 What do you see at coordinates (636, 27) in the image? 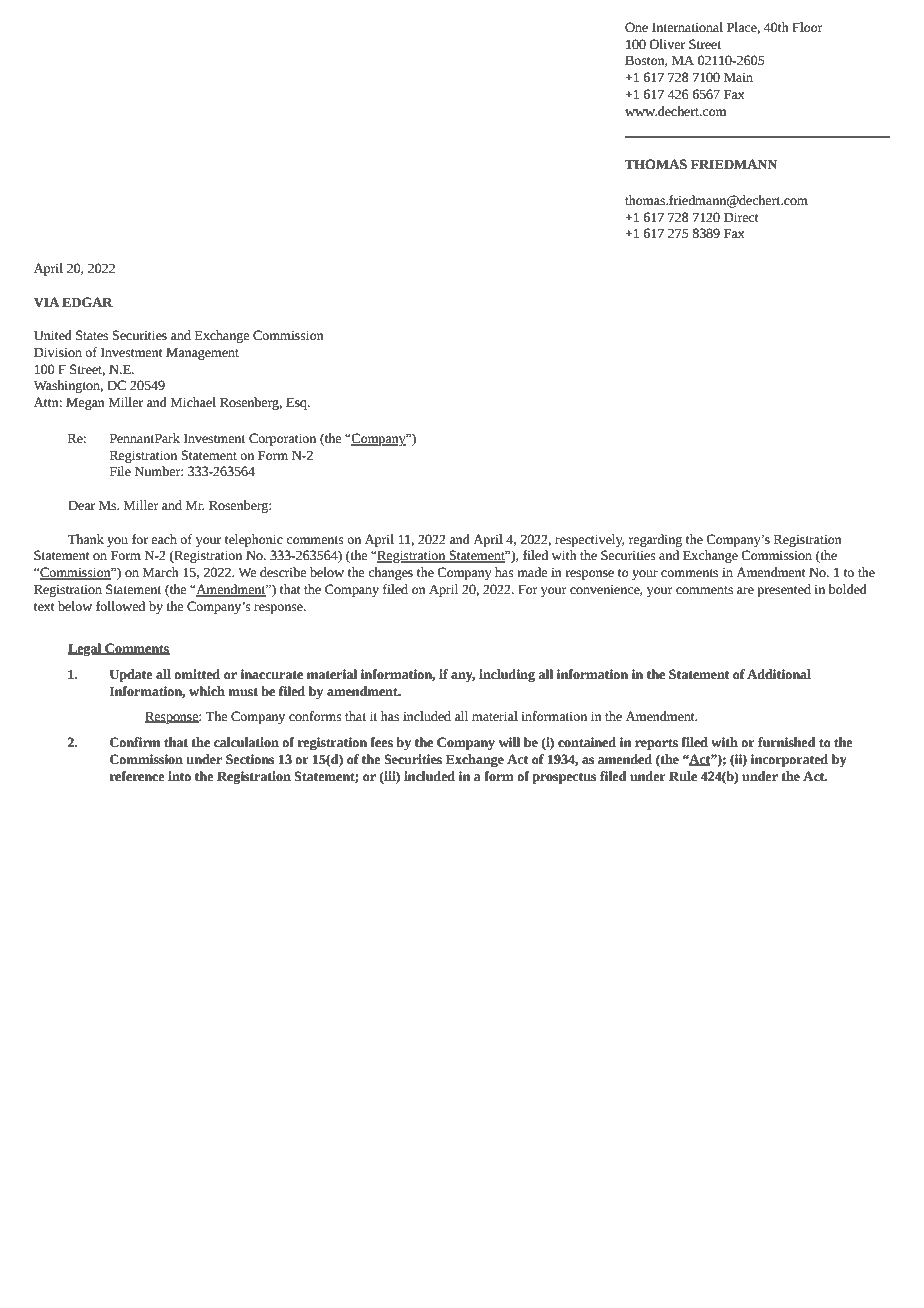
I see `One` at bounding box center [636, 27].
